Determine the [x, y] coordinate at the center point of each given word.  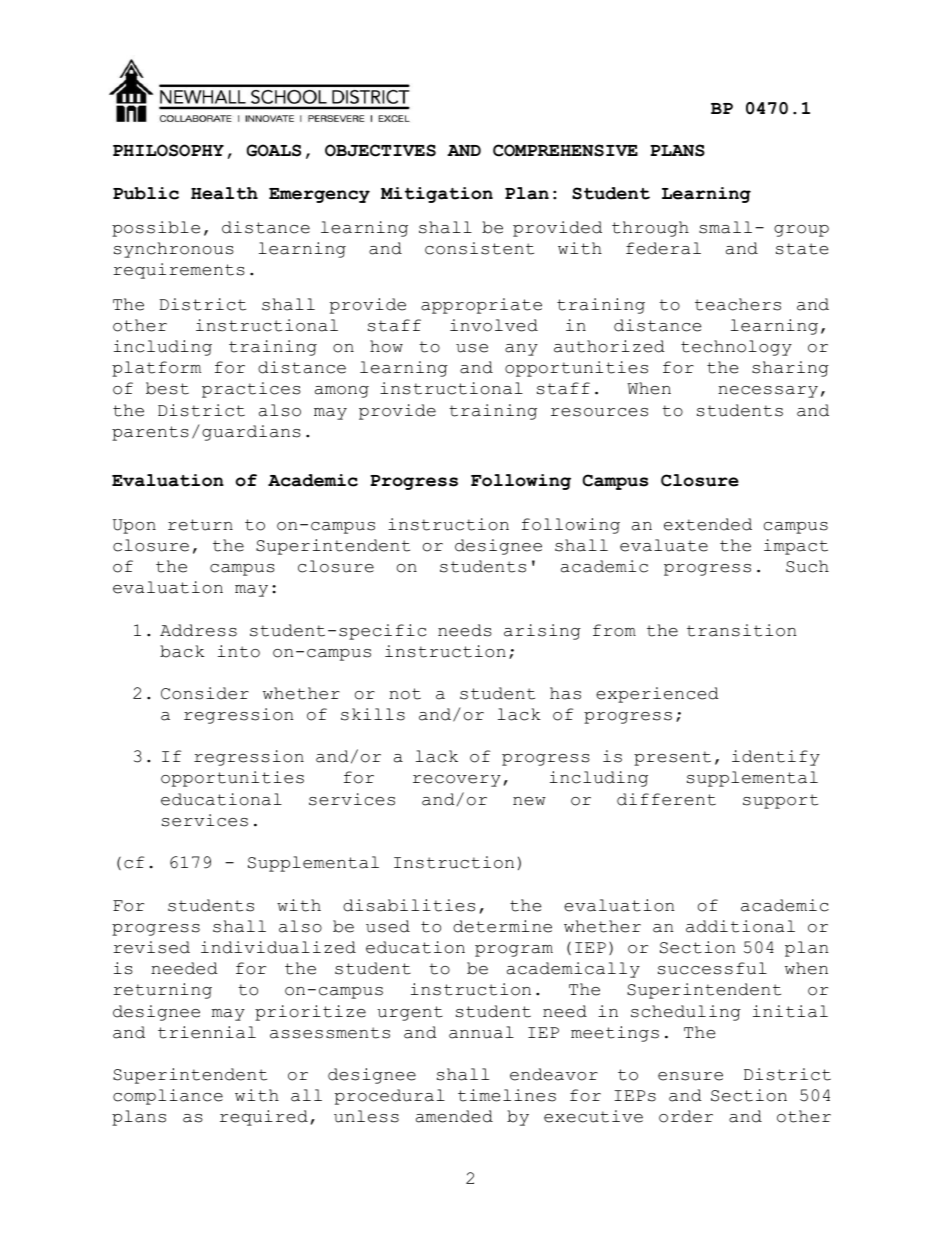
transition [741, 630]
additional [740, 926]
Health [224, 193]
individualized [278, 947]
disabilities [409, 905]
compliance [168, 1097]
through [650, 229]
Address [198, 630]
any [521, 350]
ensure [690, 1076]
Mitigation [437, 195]
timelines [507, 1095]
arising [542, 632]
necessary [768, 392]
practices [251, 390]
